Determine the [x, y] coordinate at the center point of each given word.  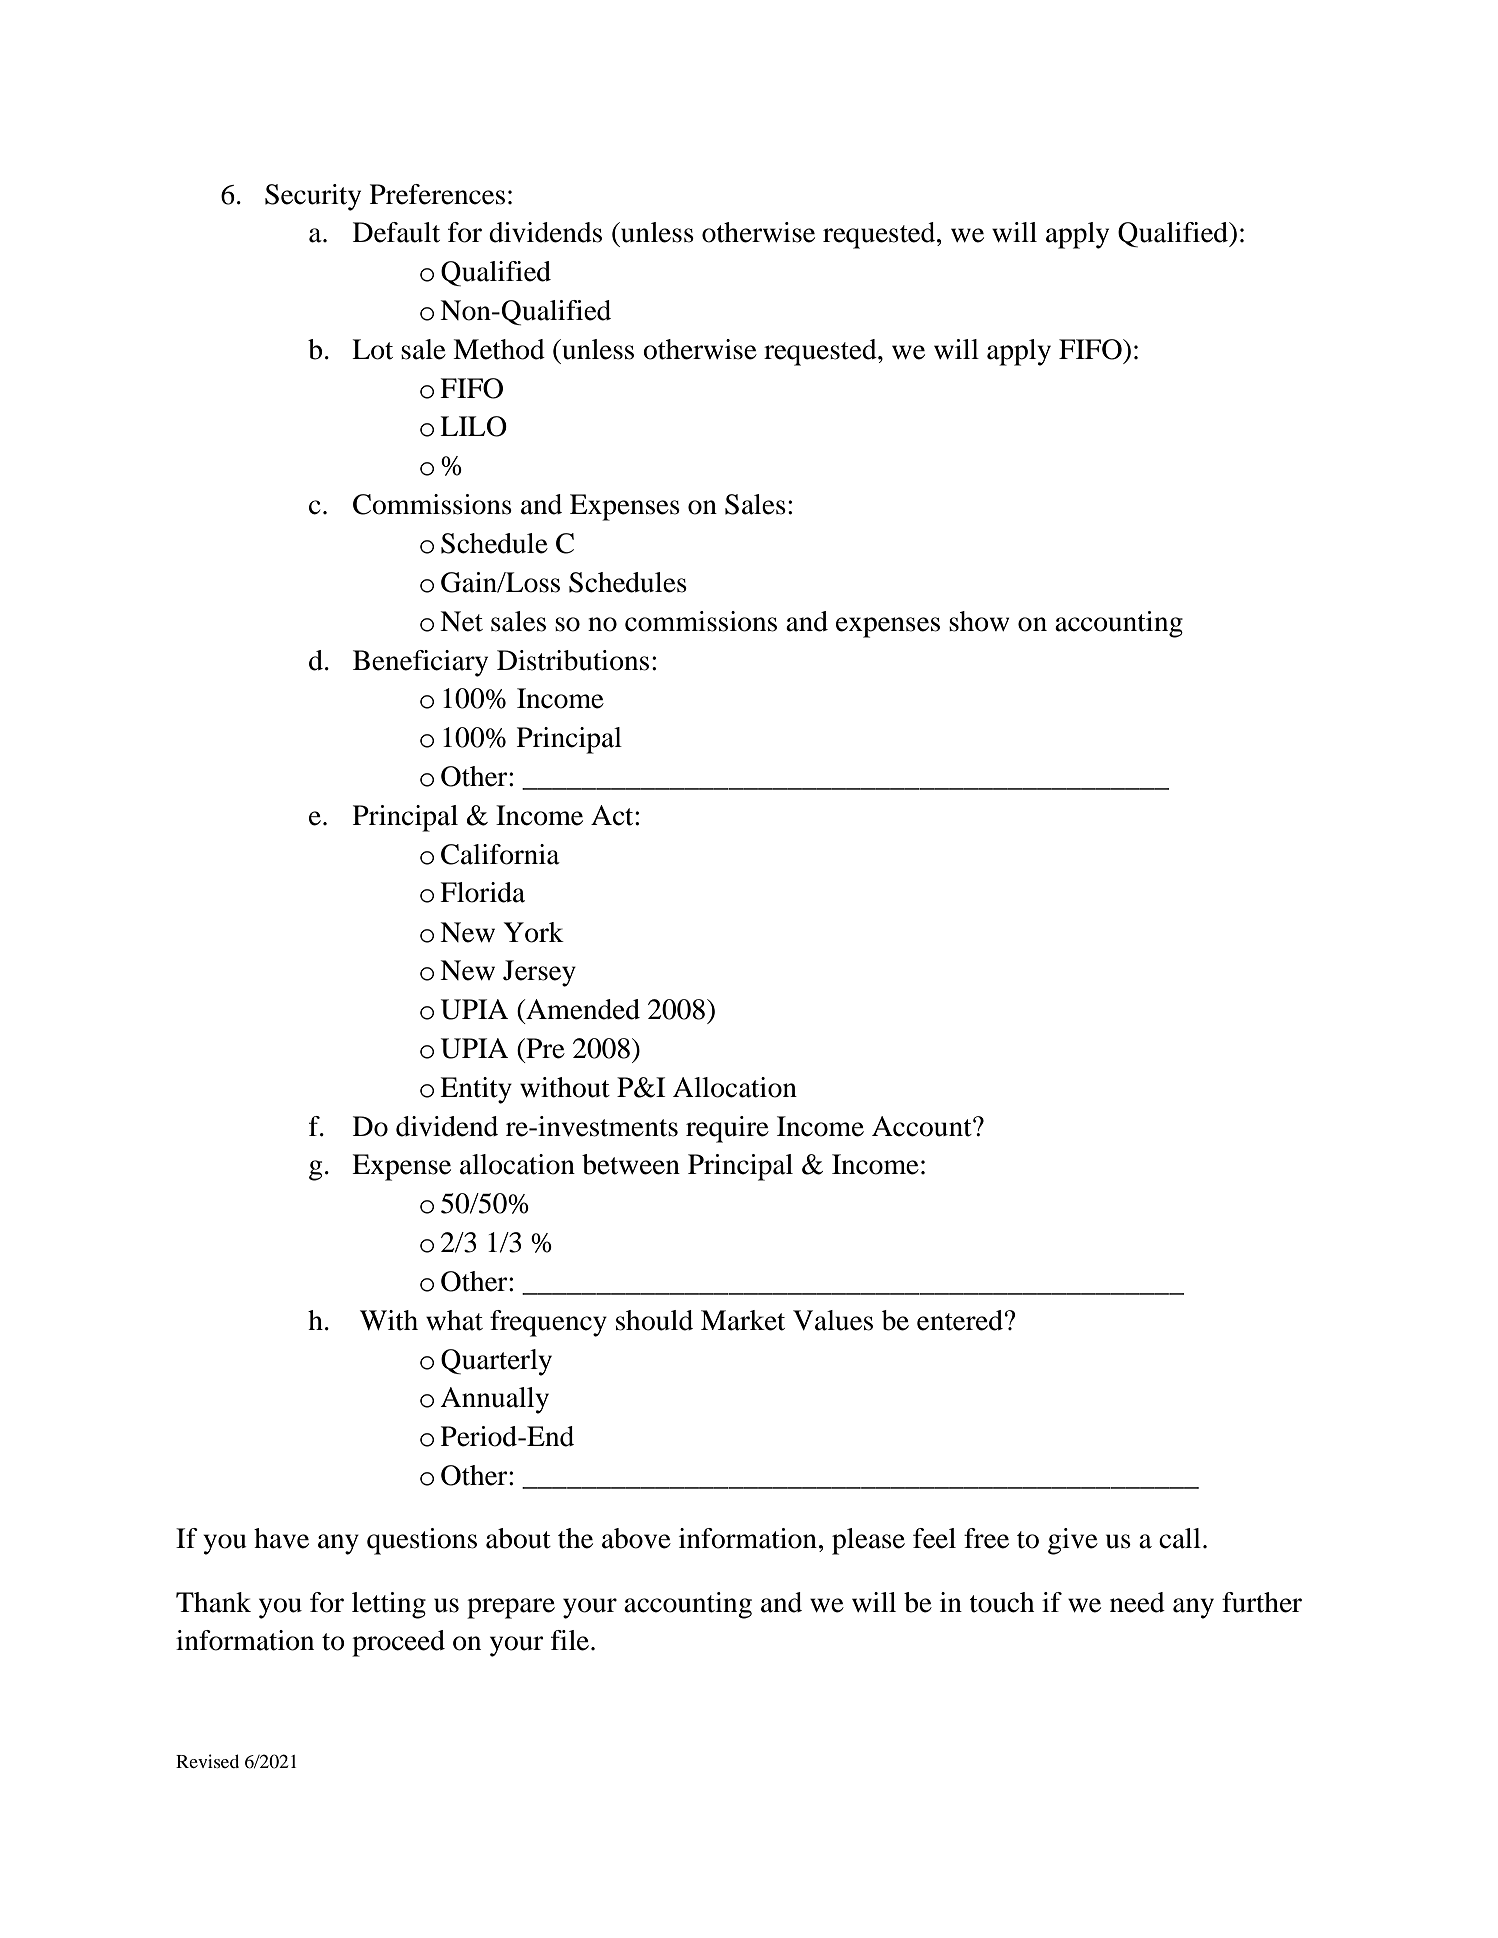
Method [499, 349]
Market [743, 1320]
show [979, 621]
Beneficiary [420, 663]
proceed [398, 1643]
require [727, 1129]
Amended [582, 1009]
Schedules [628, 582]
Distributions [573, 660]
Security [313, 197]
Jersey [539, 973]
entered [960, 1320]
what [454, 1320]
